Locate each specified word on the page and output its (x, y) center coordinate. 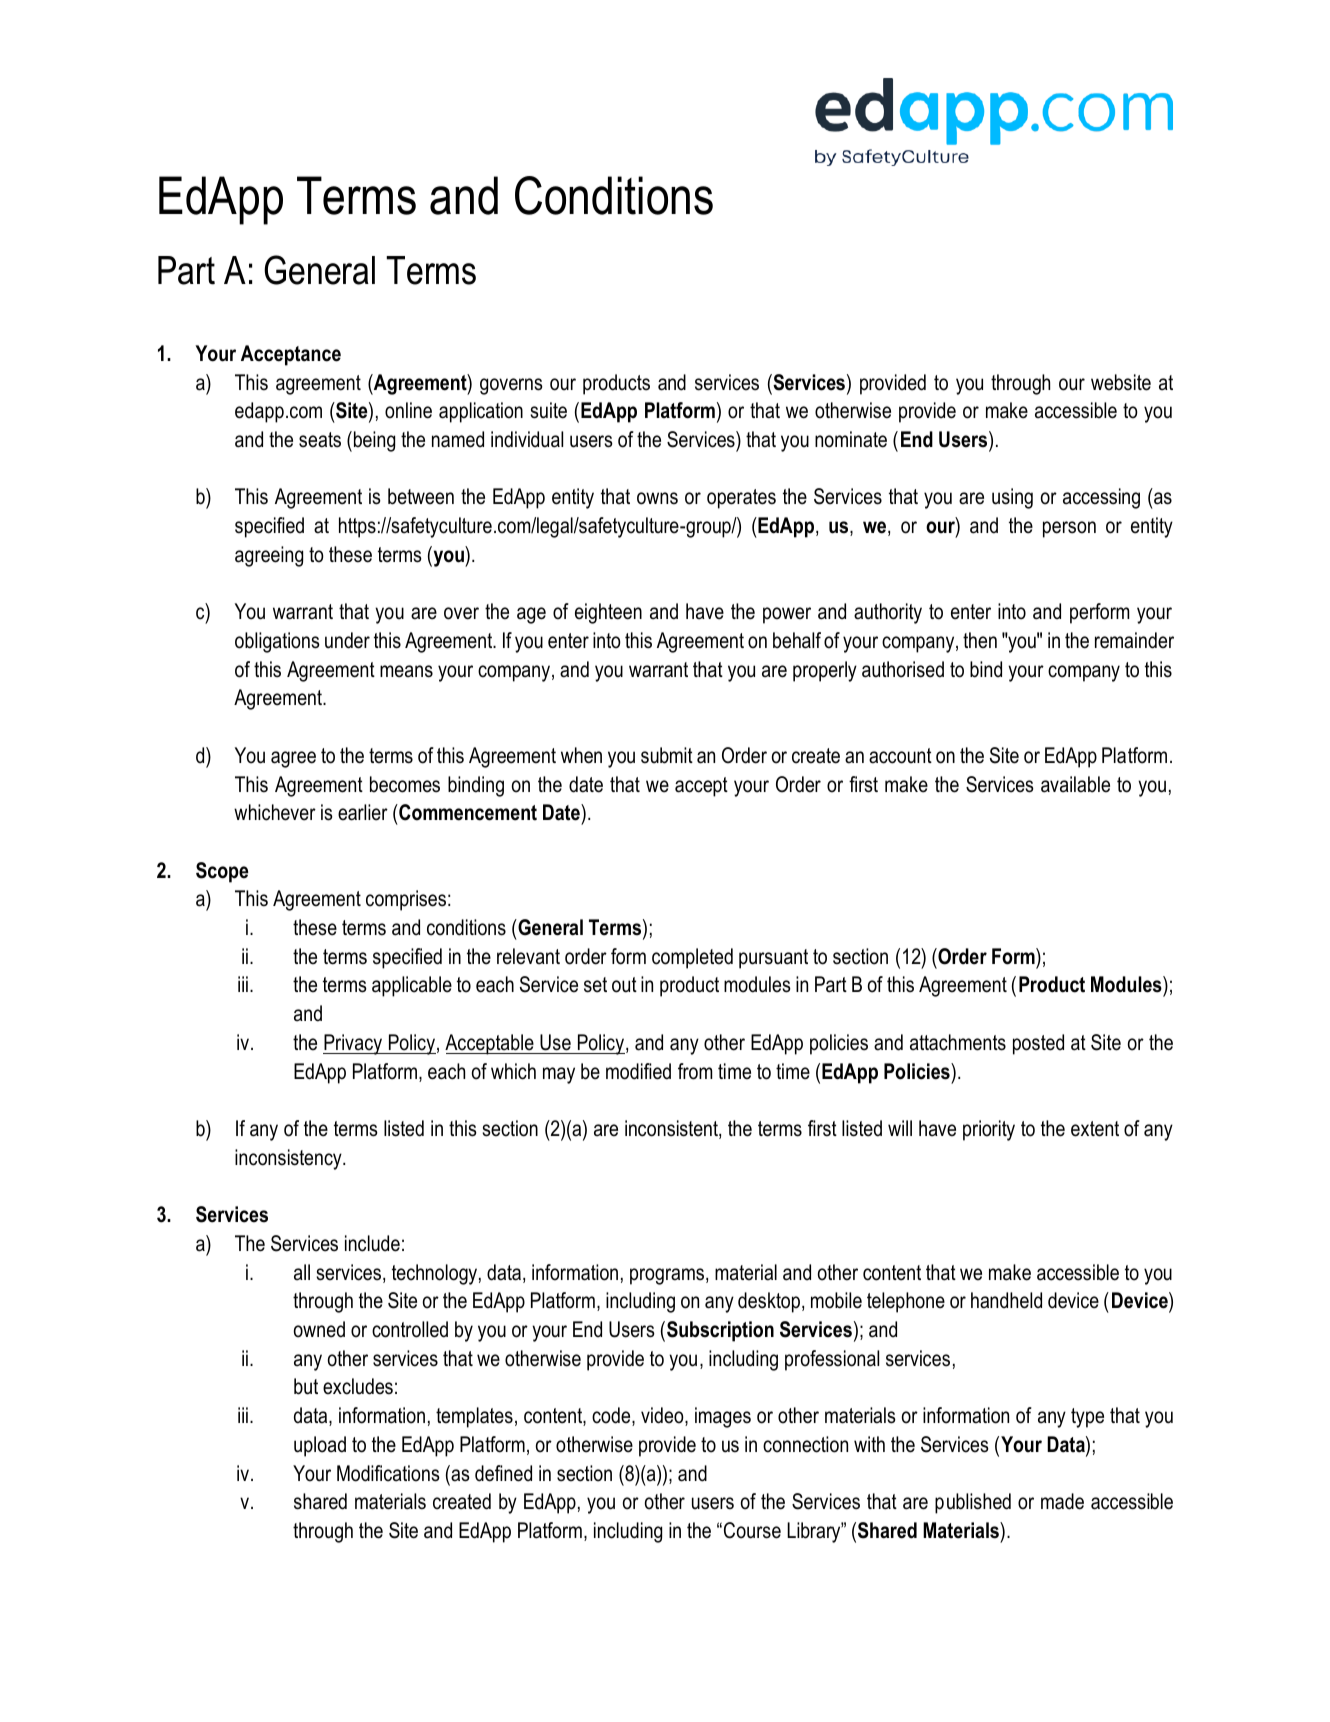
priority (989, 1130)
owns (657, 498)
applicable (412, 986)
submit (667, 755)
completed (692, 958)
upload (320, 1446)
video (663, 1416)
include (372, 1243)
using (1012, 498)
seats (320, 440)
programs (668, 1276)
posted (1038, 1044)
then (980, 640)
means (406, 671)
